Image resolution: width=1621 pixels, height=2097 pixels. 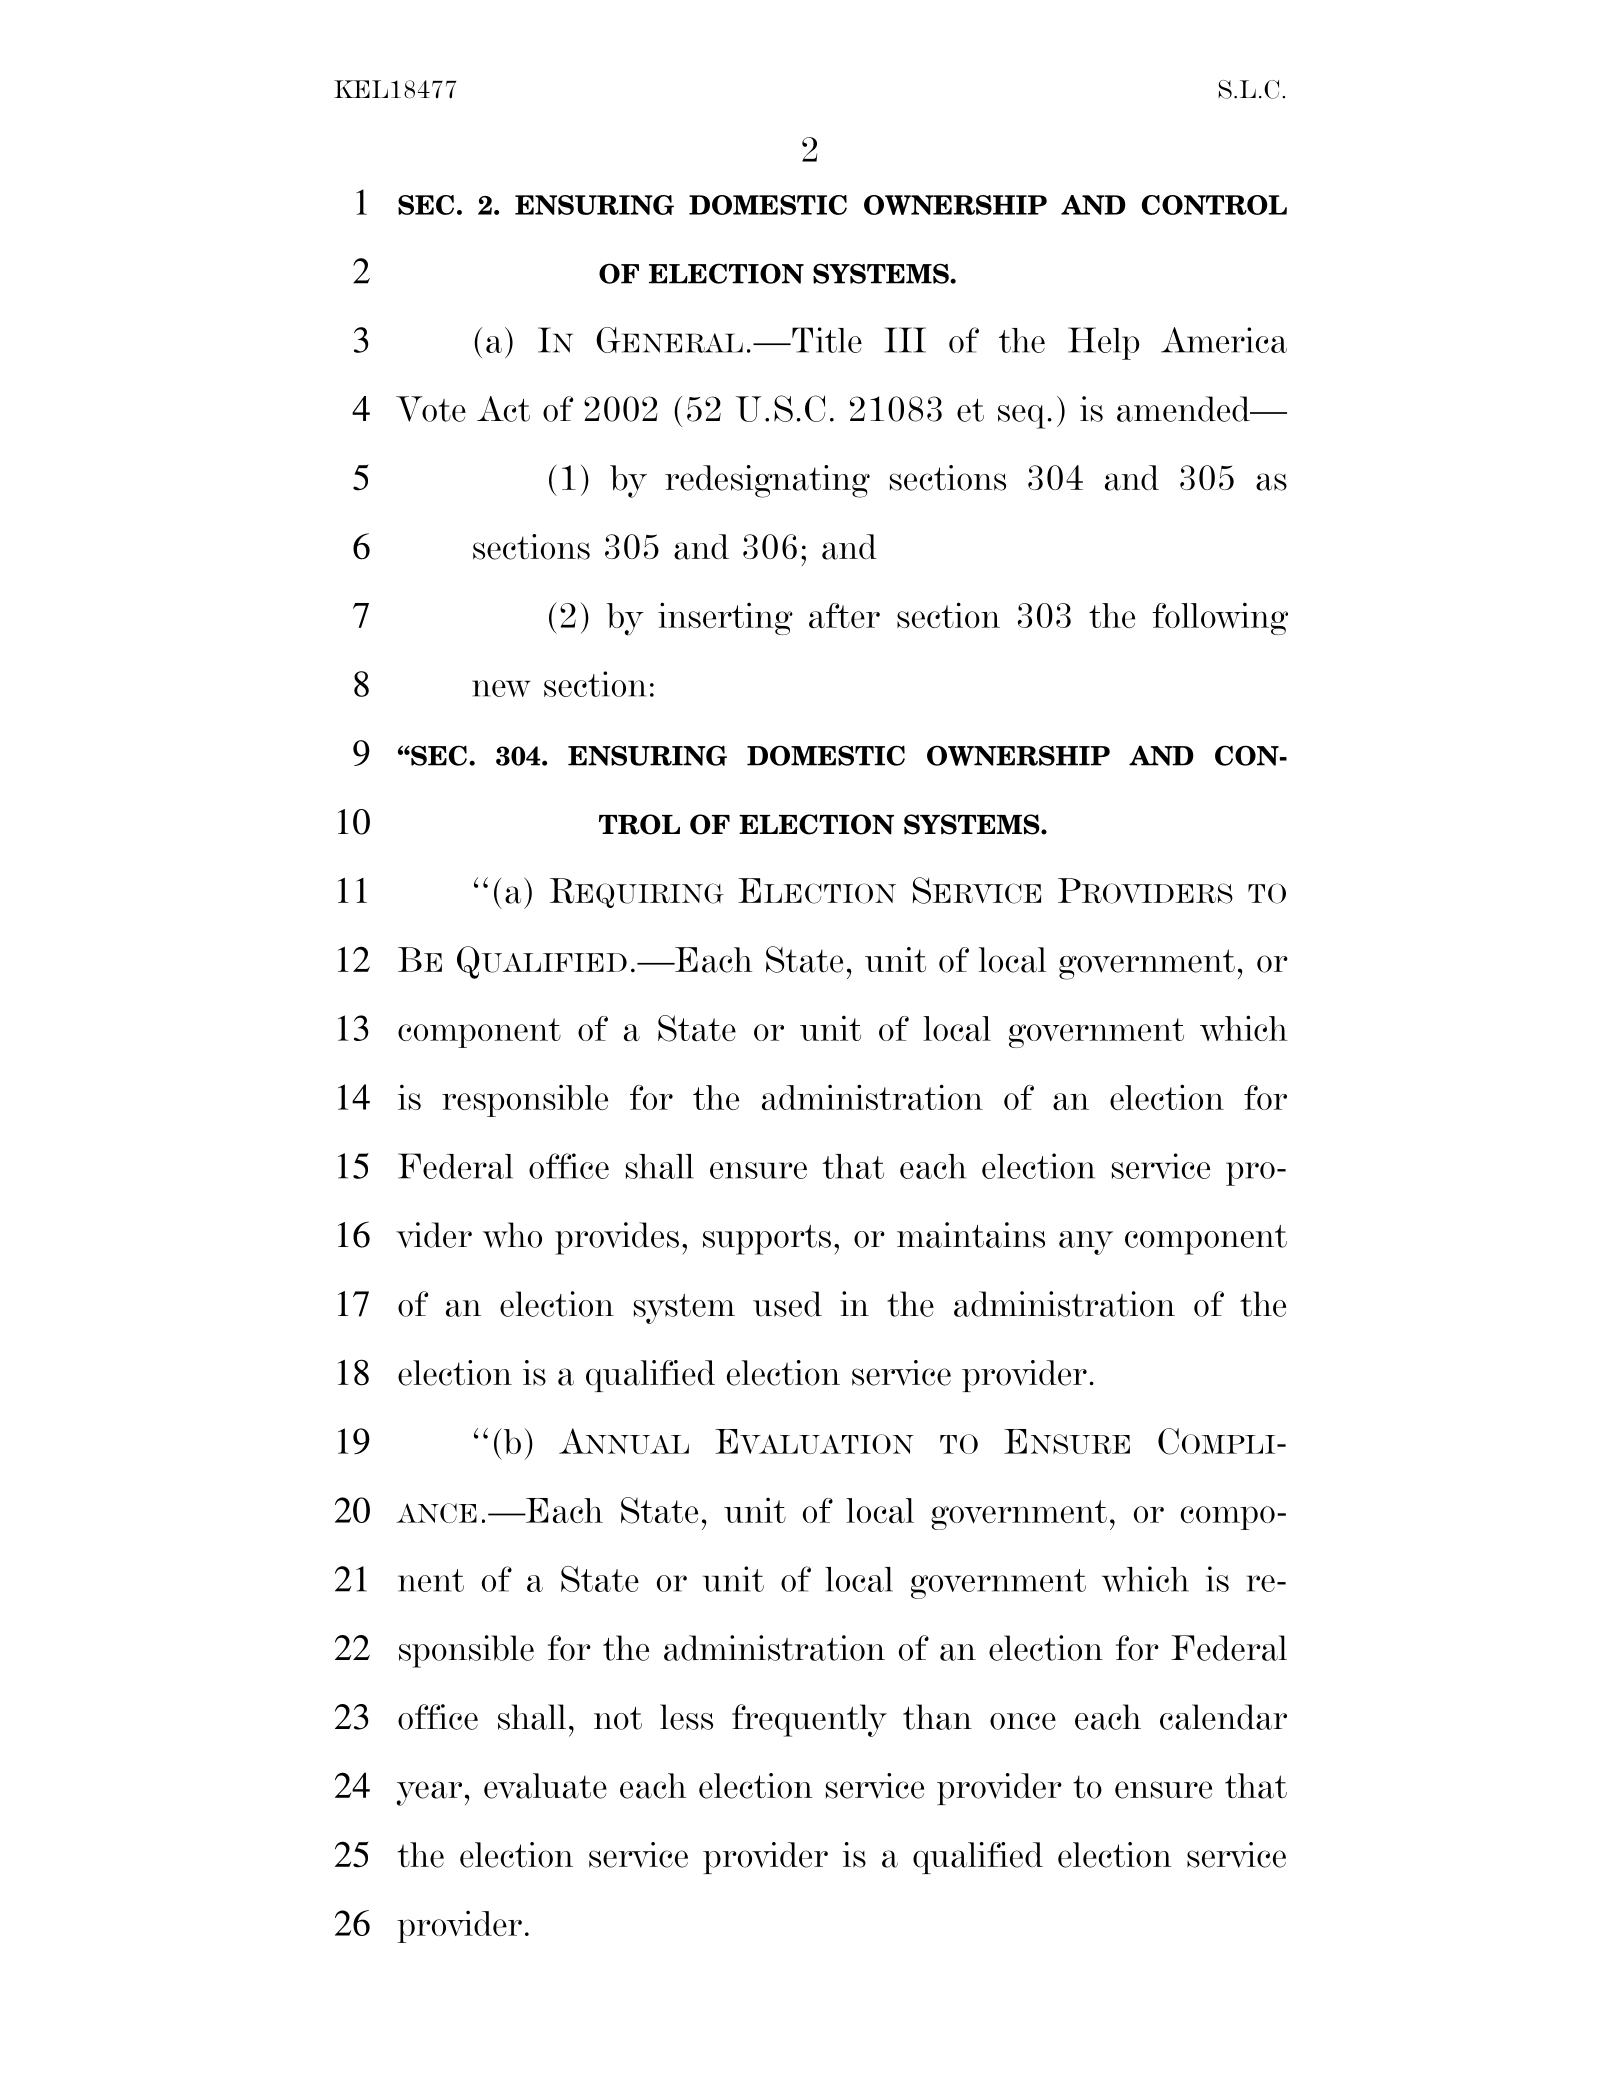 I want to click on Act, so click(x=503, y=409).
